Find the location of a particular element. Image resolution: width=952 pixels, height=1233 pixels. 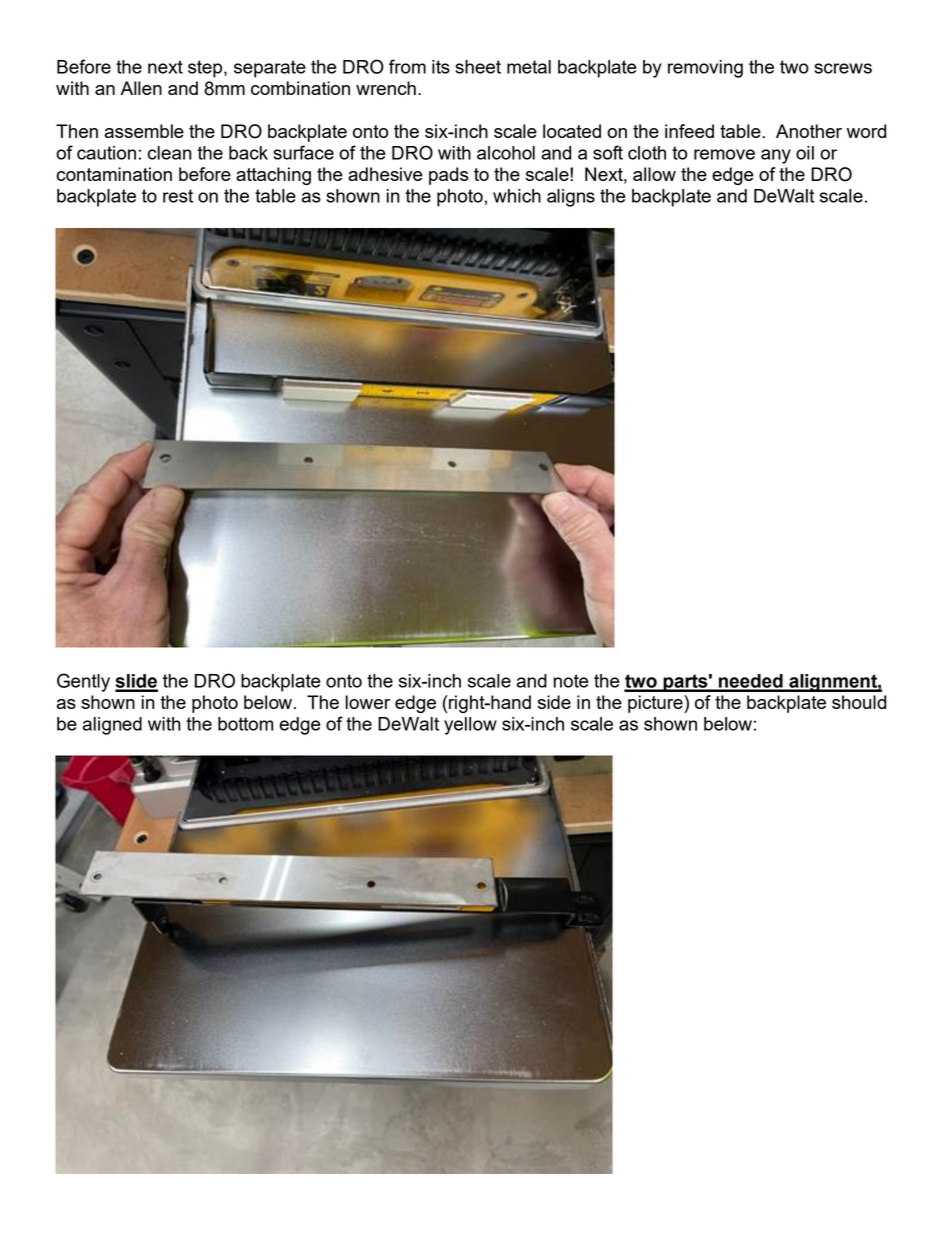

rest is located at coordinates (178, 196).
